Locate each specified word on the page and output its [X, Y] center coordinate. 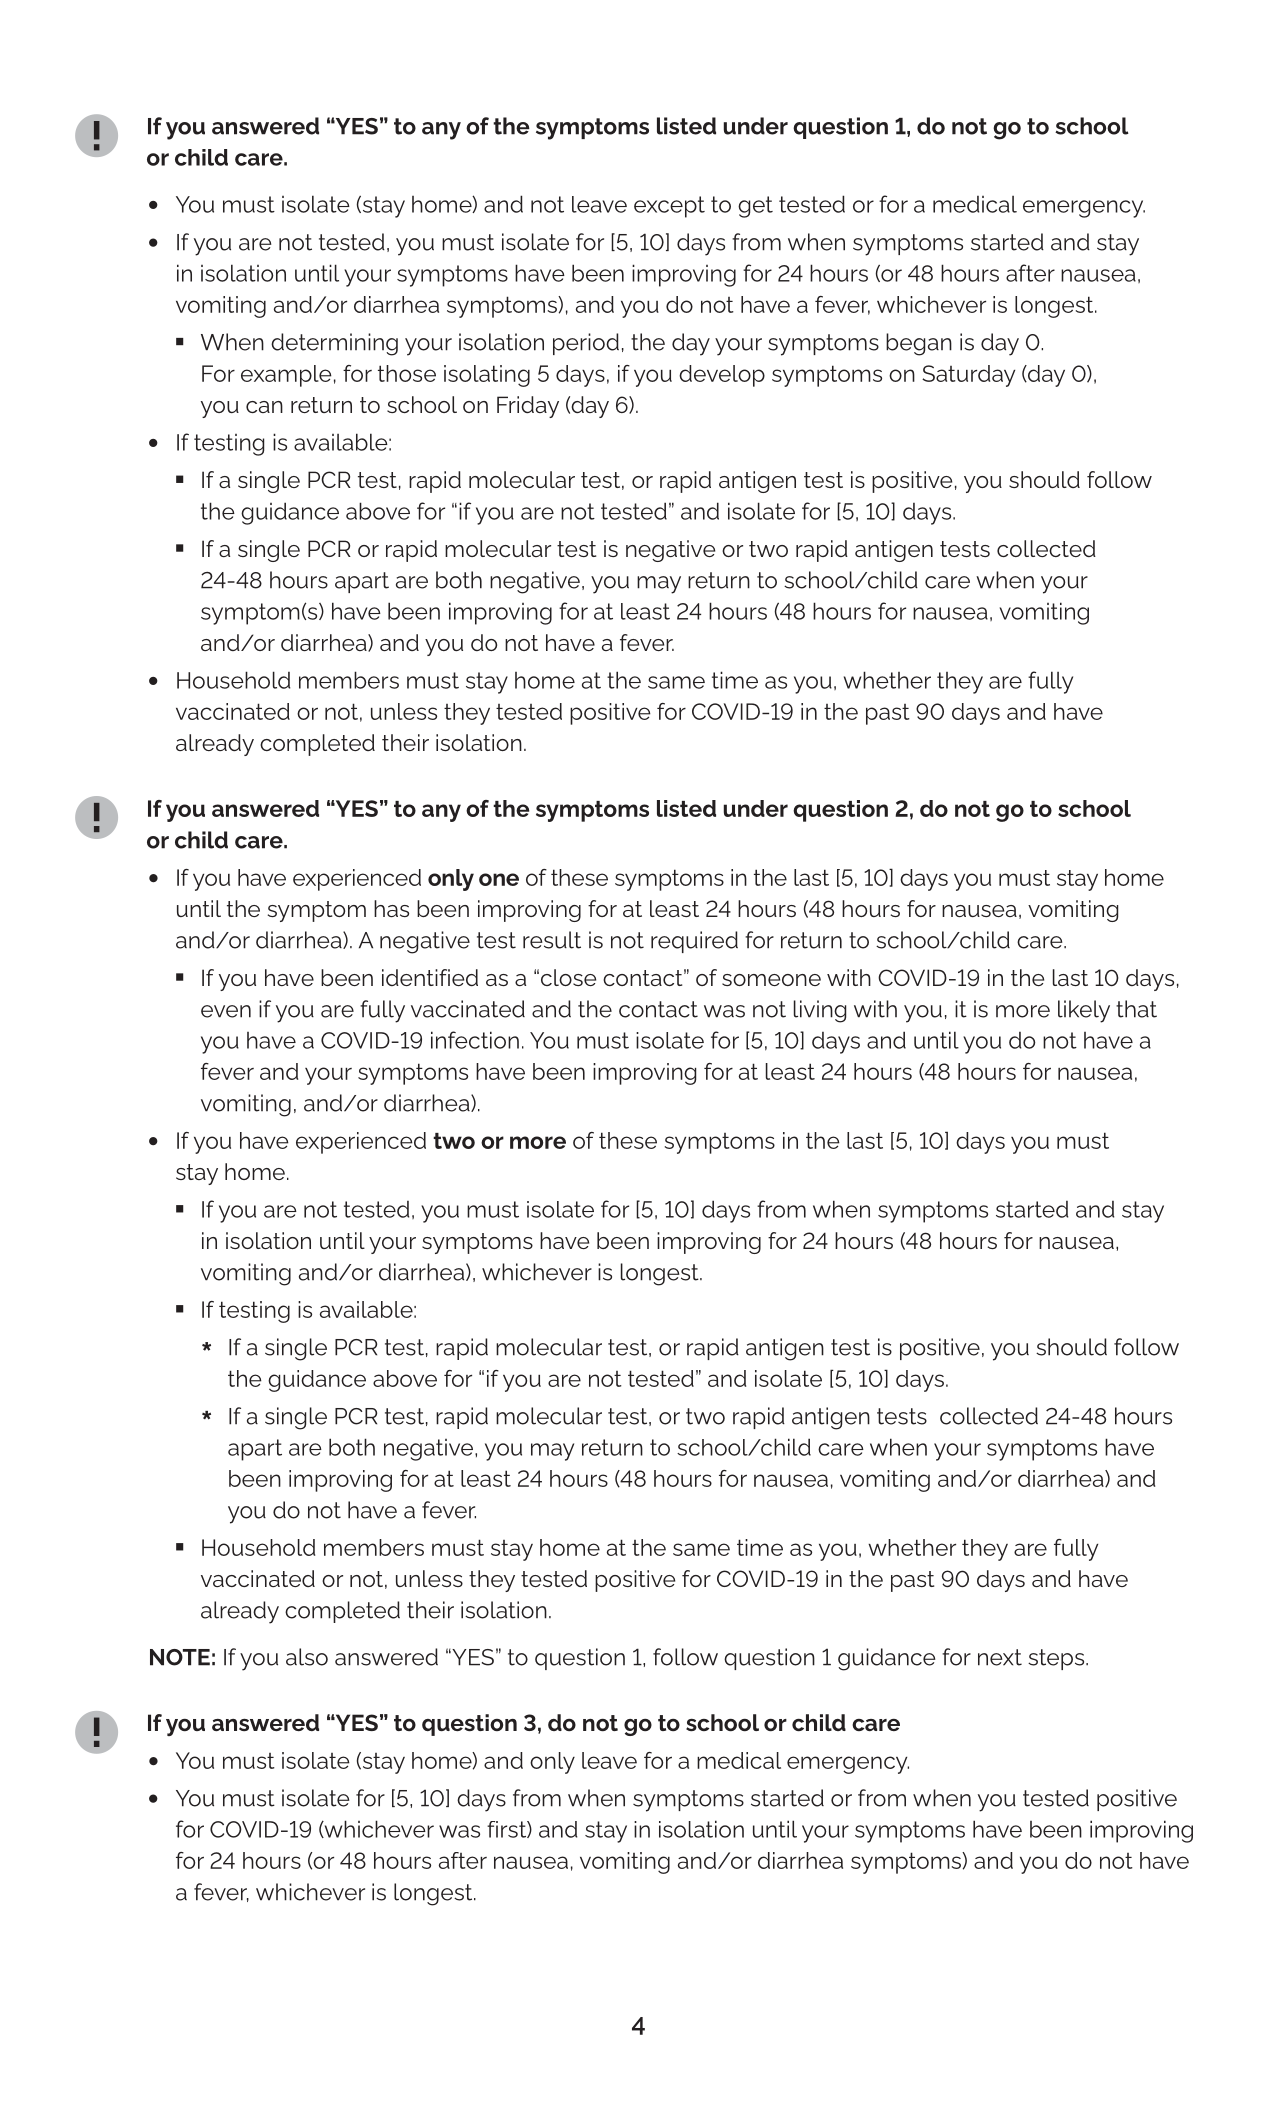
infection [475, 1040]
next [1000, 1657]
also [307, 1657]
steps [1057, 1659]
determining [334, 344]
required [694, 942]
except [669, 207]
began [919, 344]
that [1136, 1009]
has [391, 908]
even [226, 1011]
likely [1084, 1011]
